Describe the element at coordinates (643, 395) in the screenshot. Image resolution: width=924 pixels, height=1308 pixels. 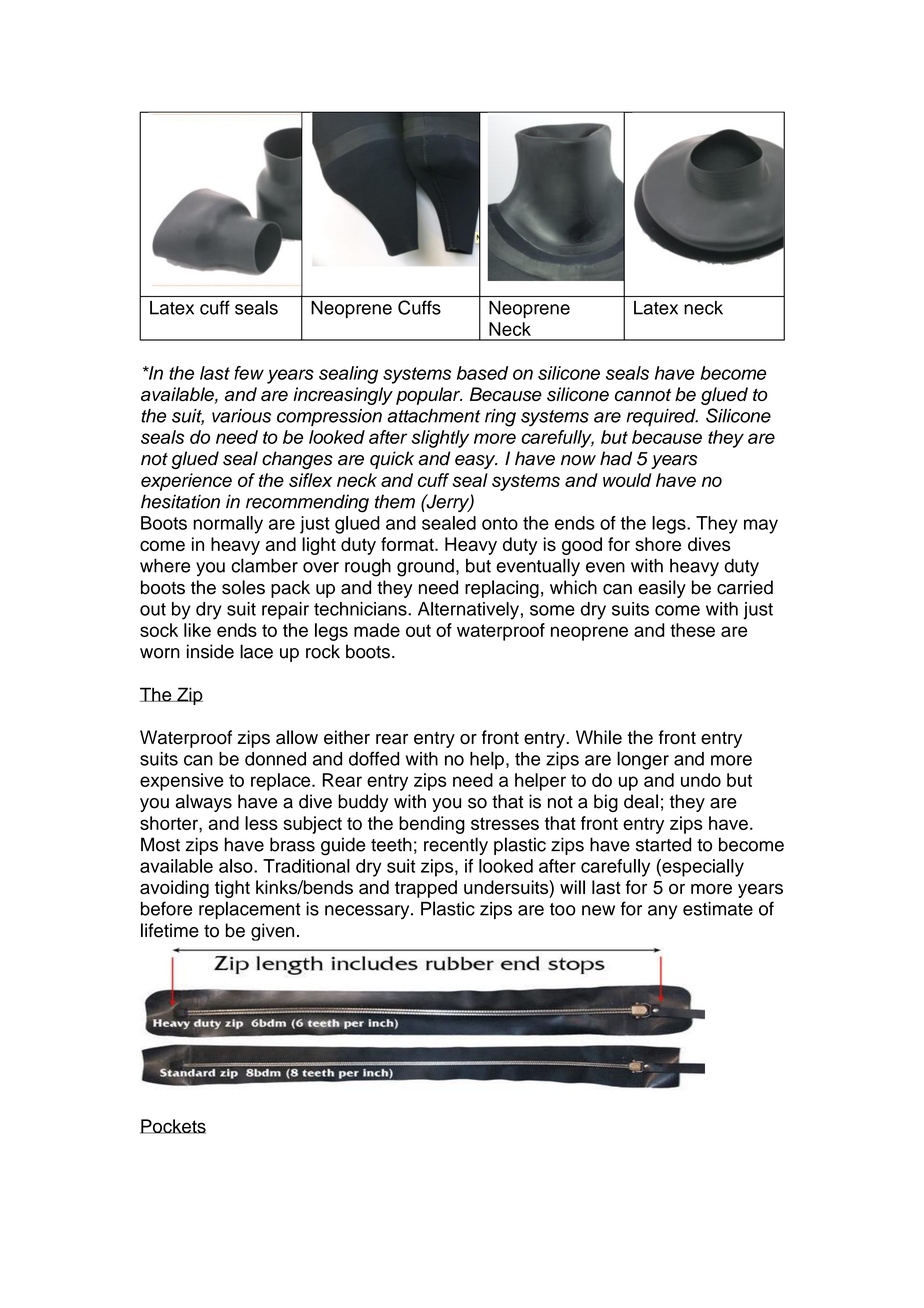
I see `cannot` at that location.
